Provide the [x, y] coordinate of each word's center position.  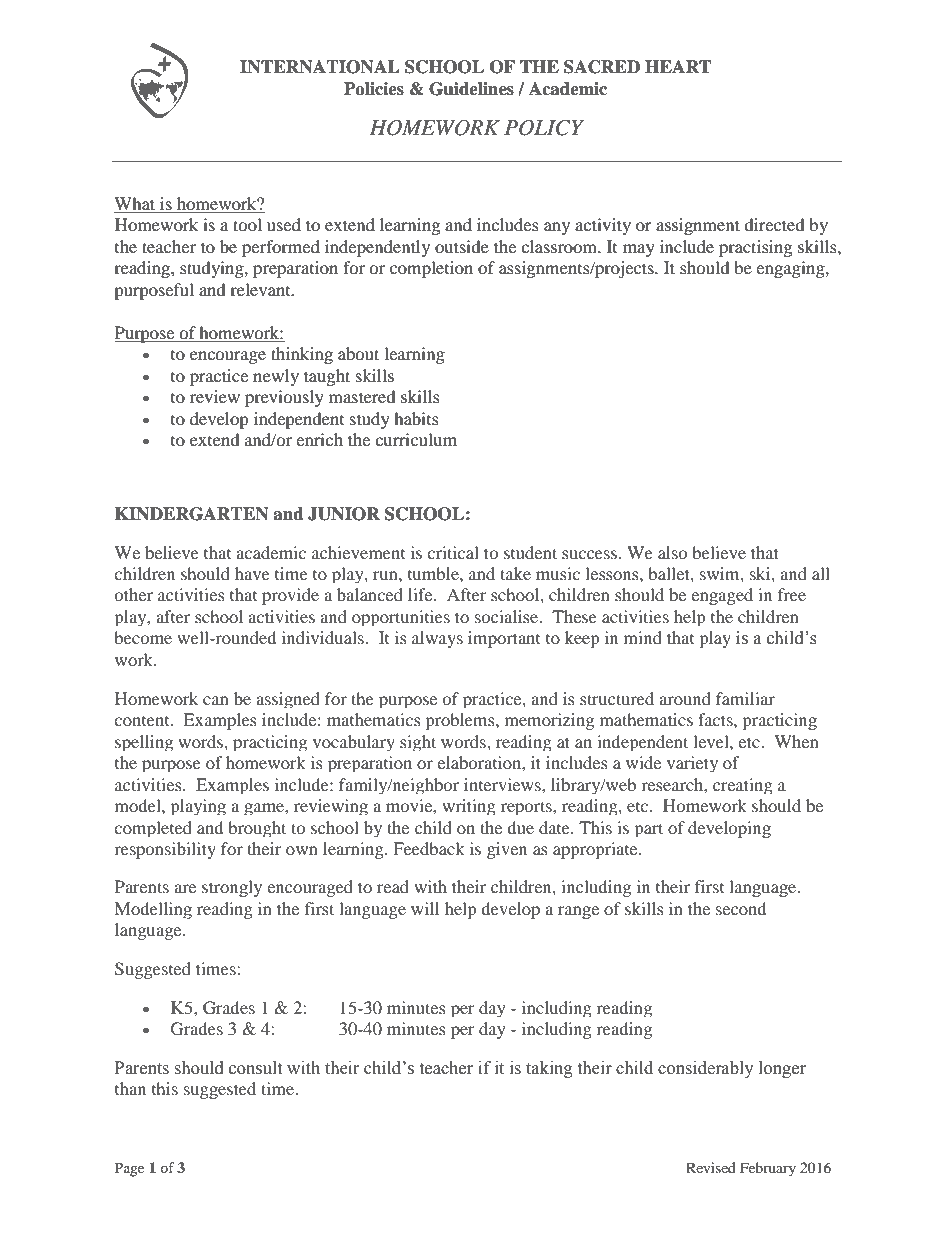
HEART [678, 66]
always [437, 639]
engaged [722, 596]
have [252, 573]
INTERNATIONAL [320, 67]
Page [129, 1169]
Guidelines [471, 89]
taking [549, 1069]
